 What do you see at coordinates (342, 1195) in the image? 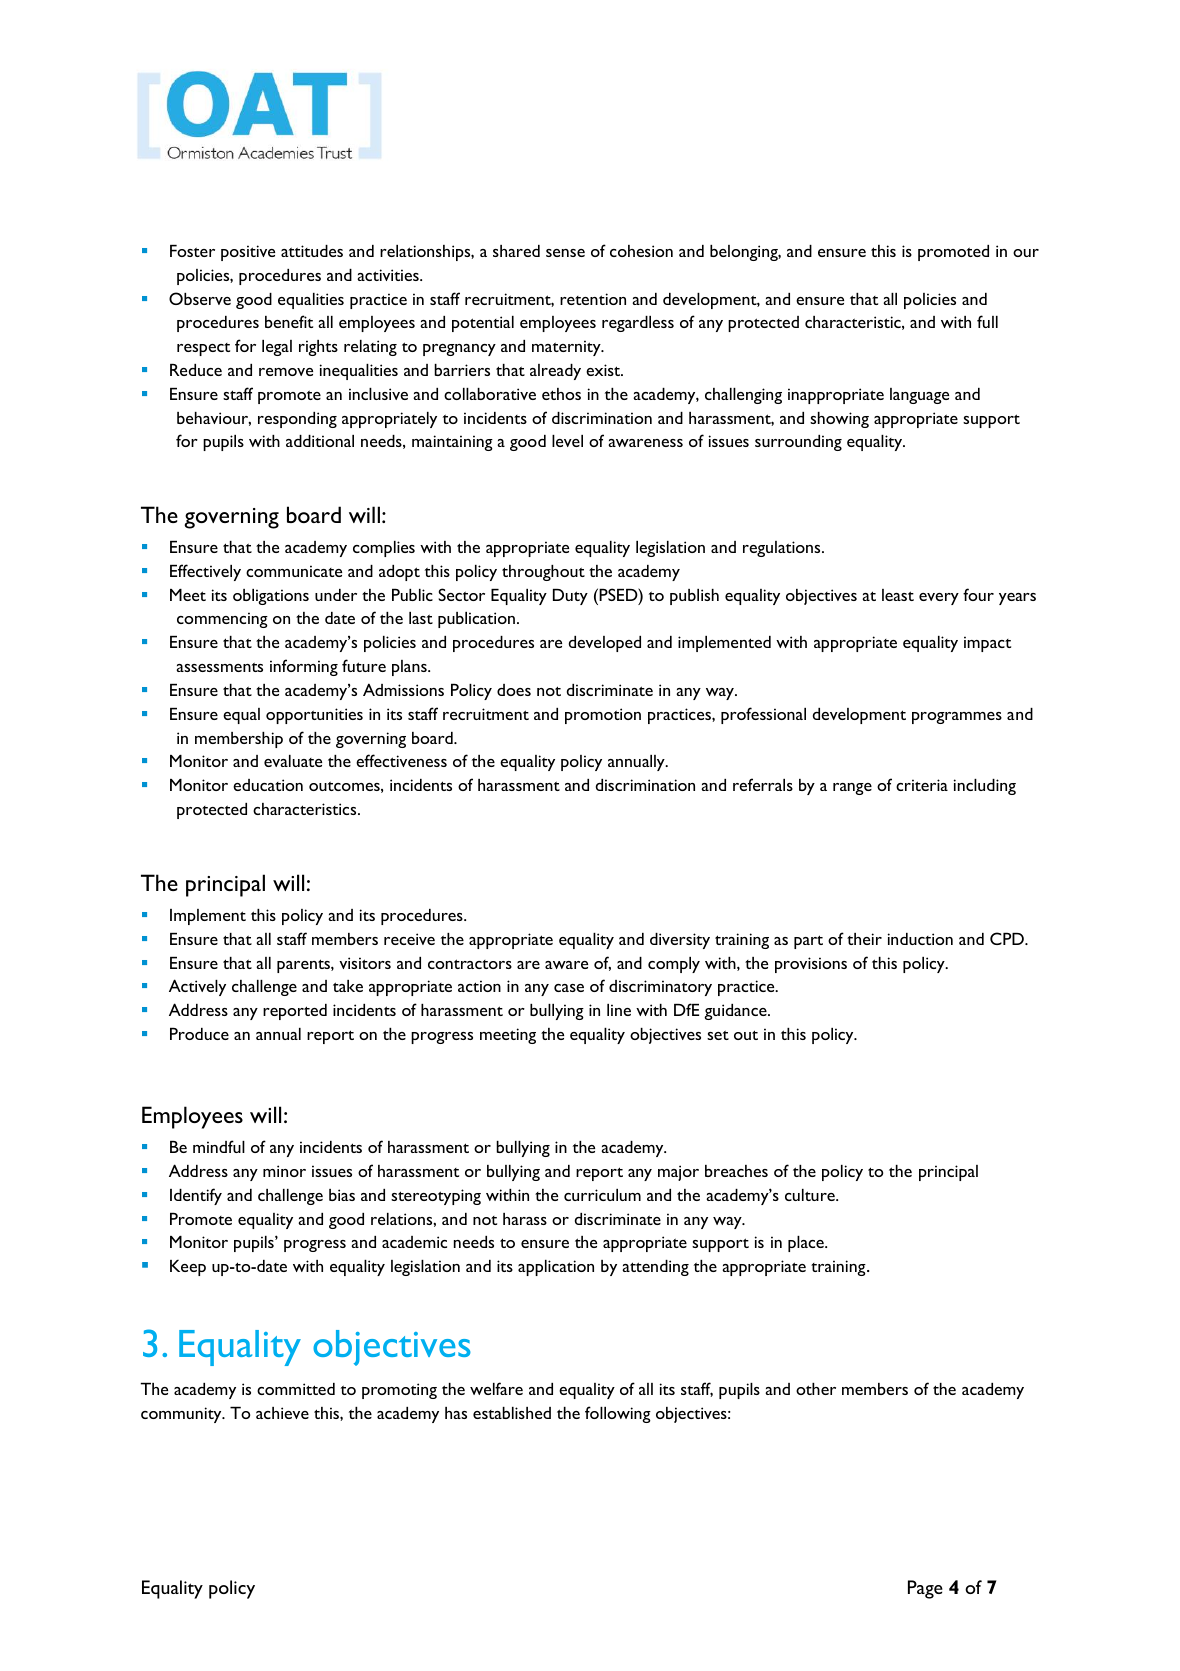
I see `bias` at bounding box center [342, 1195].
